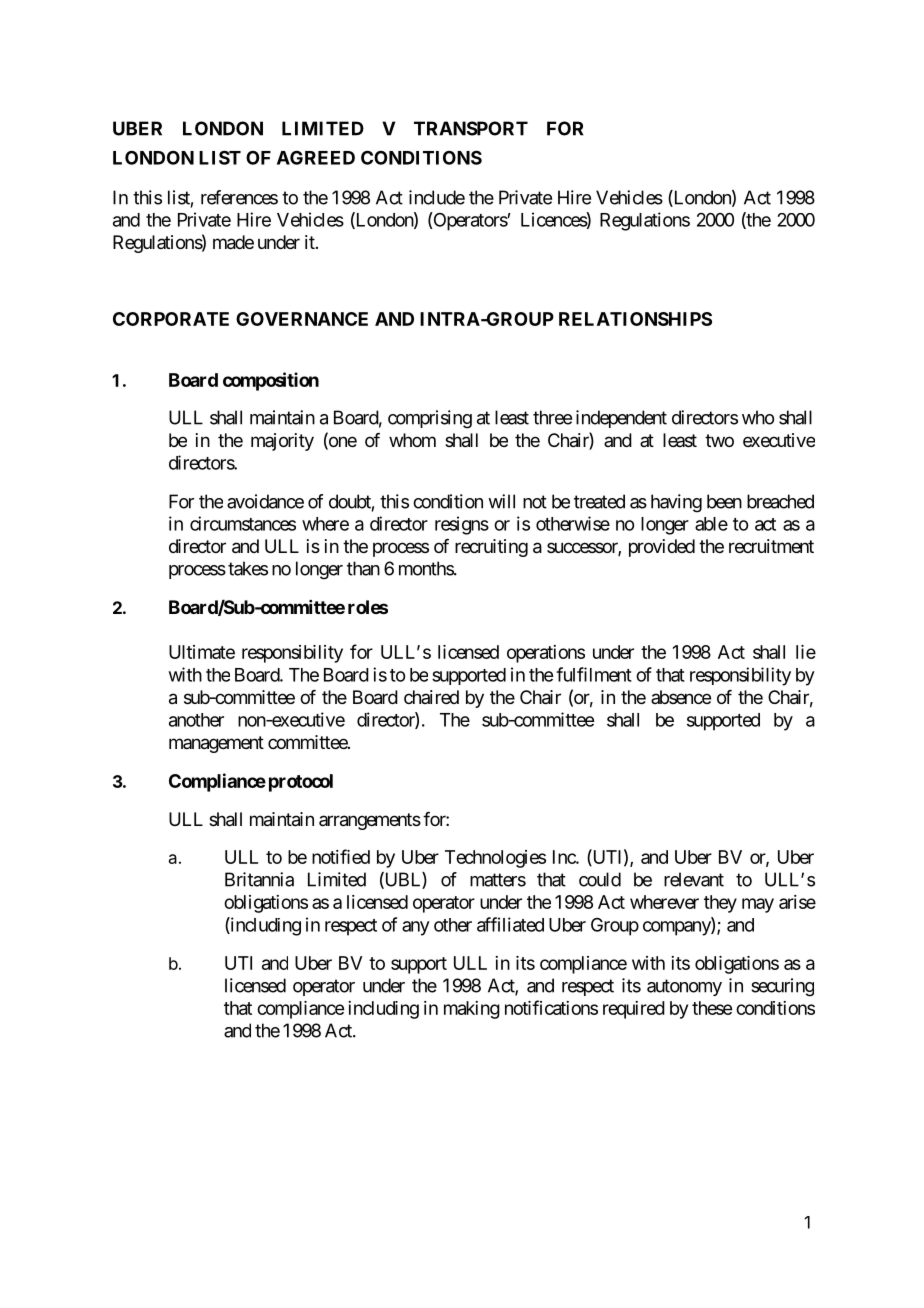  Describe the element at coordinates (806, 652) in the screenshot. I see `lie` at that location.
